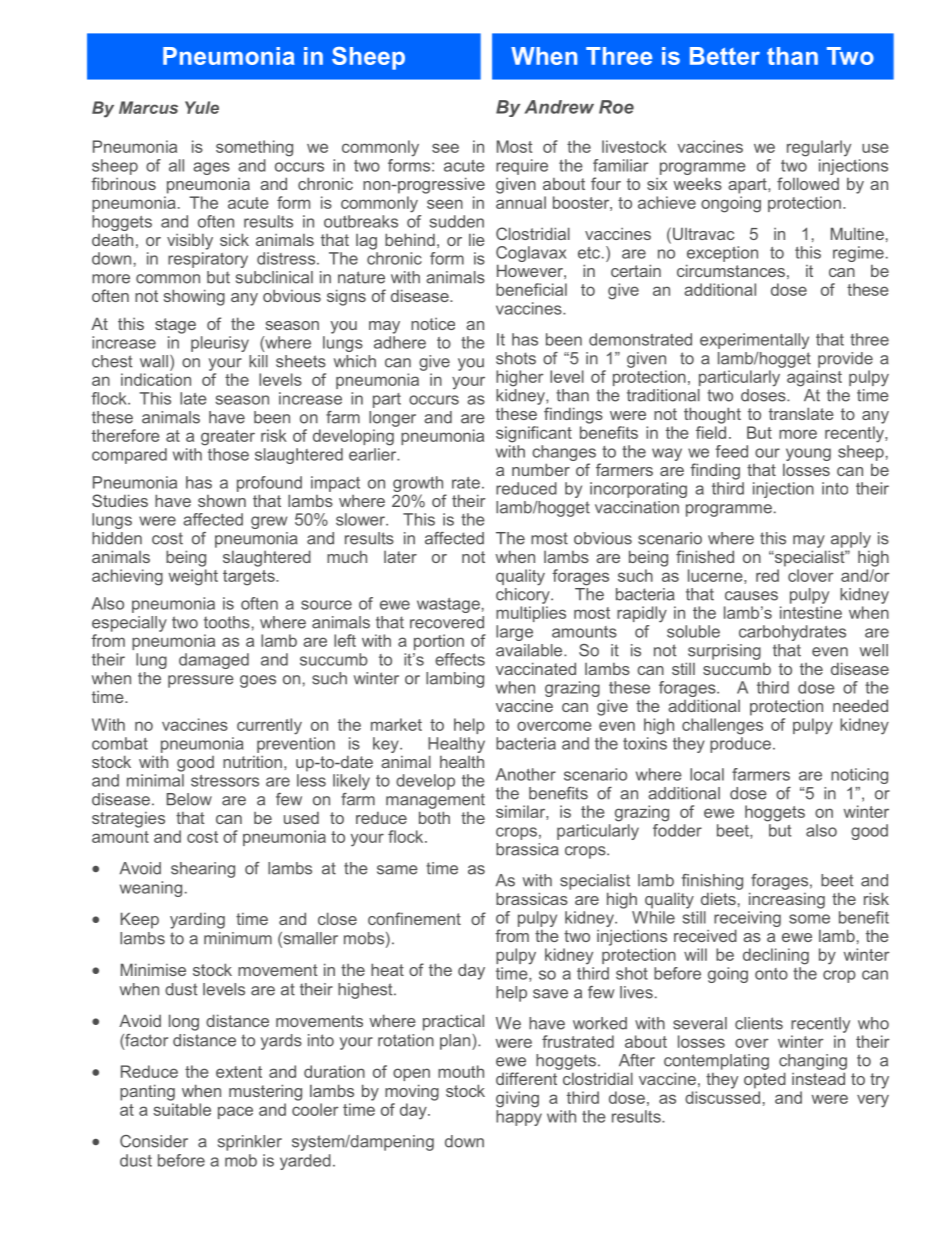 This screenshot has width=952, height=1233. I want to click on Better, so click(725, 56).
